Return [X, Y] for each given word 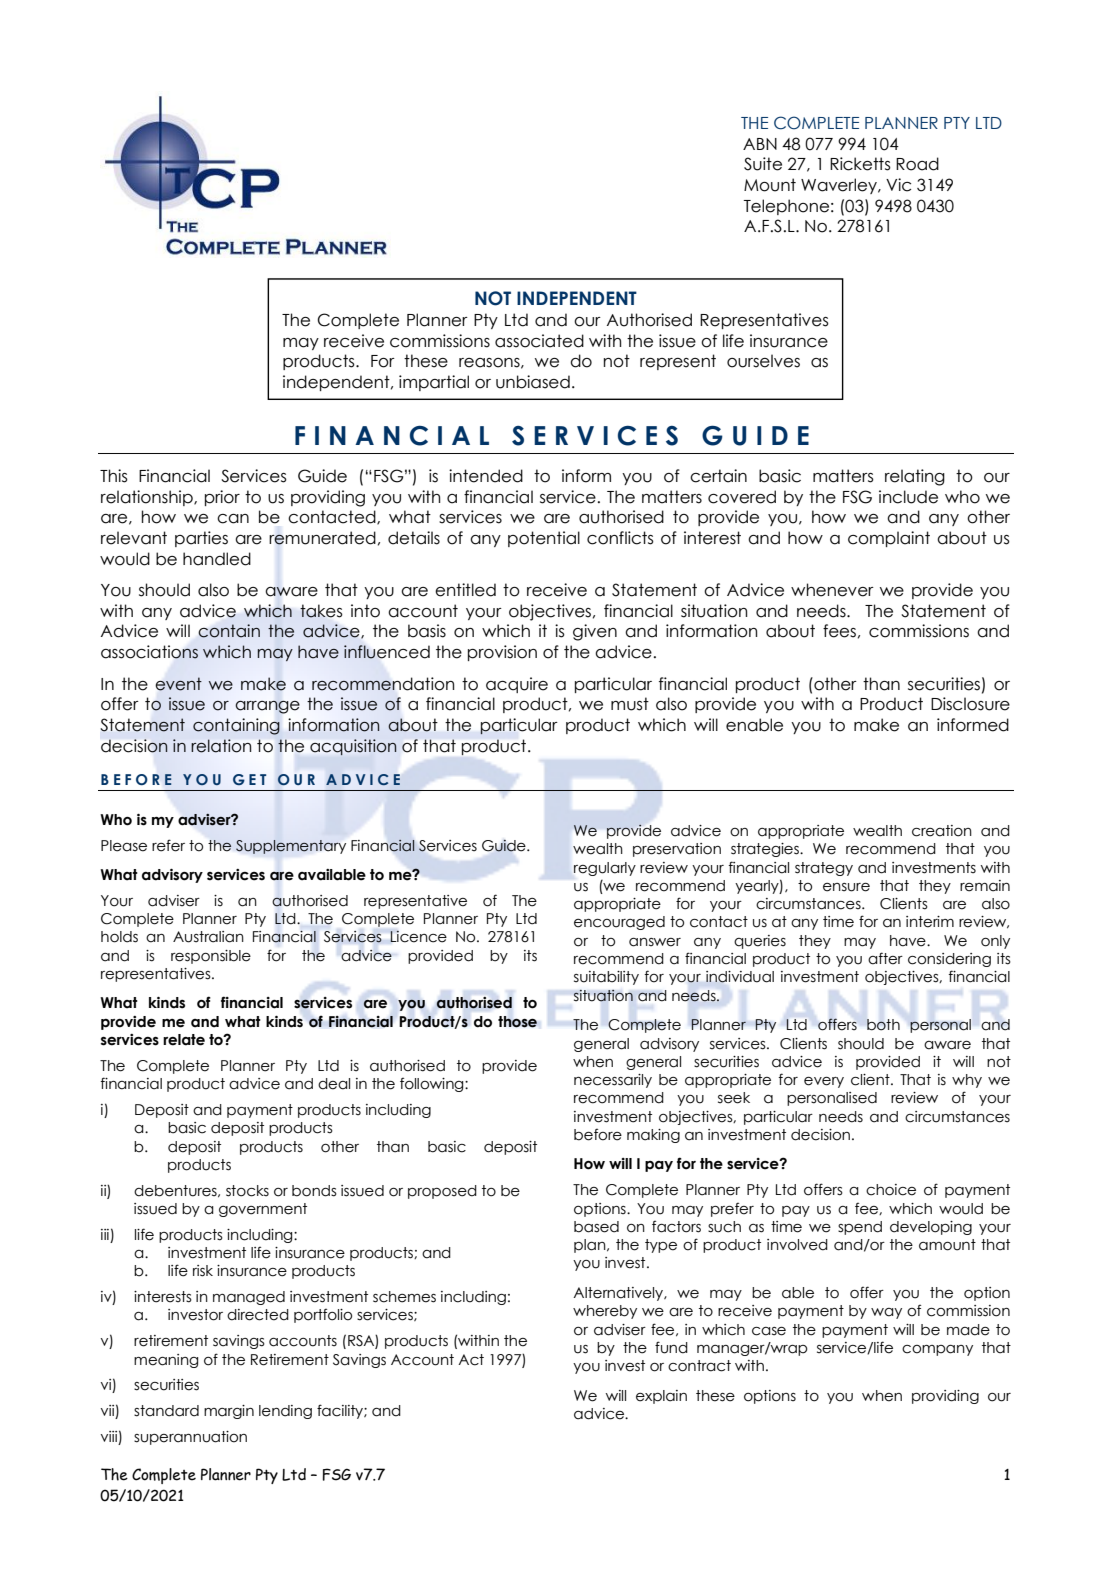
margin [229, 1412]
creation [942, 831]
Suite [763, 164]
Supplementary [291, 847]
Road [917, 164]
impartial [434, 383]
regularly [605, 869]
